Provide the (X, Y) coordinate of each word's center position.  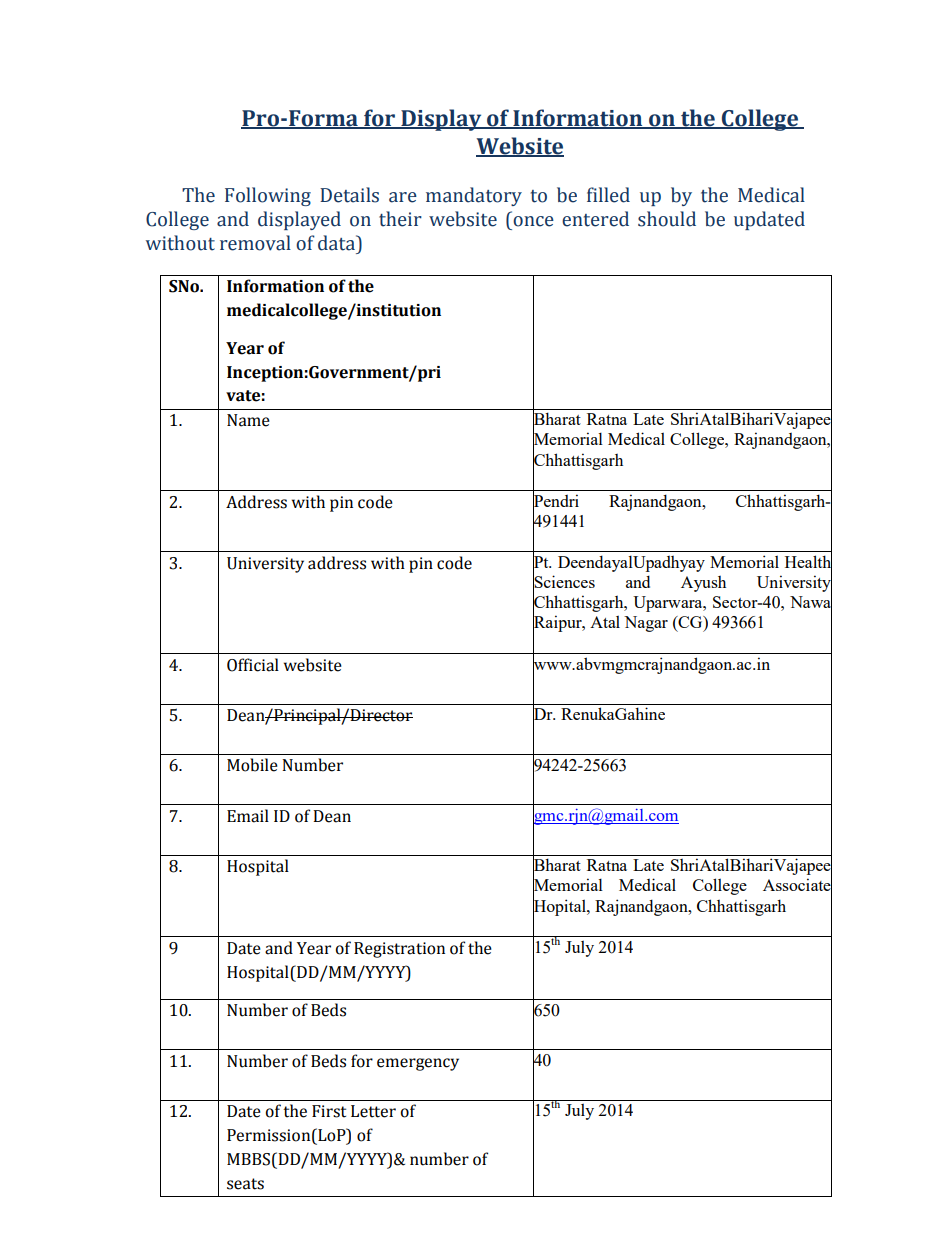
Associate (797, 885)
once (533, 221)
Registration (399, 950)
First (329, 1111)
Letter (373, 1111)
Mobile (252, 765)
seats (245, 1184)
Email (248, 816)
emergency (418, 1064)
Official (253, 665)
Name (248, 420)
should (667, 219)
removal (255, 243)
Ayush (703, 584)
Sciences (564, 582)
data (338, 243)
